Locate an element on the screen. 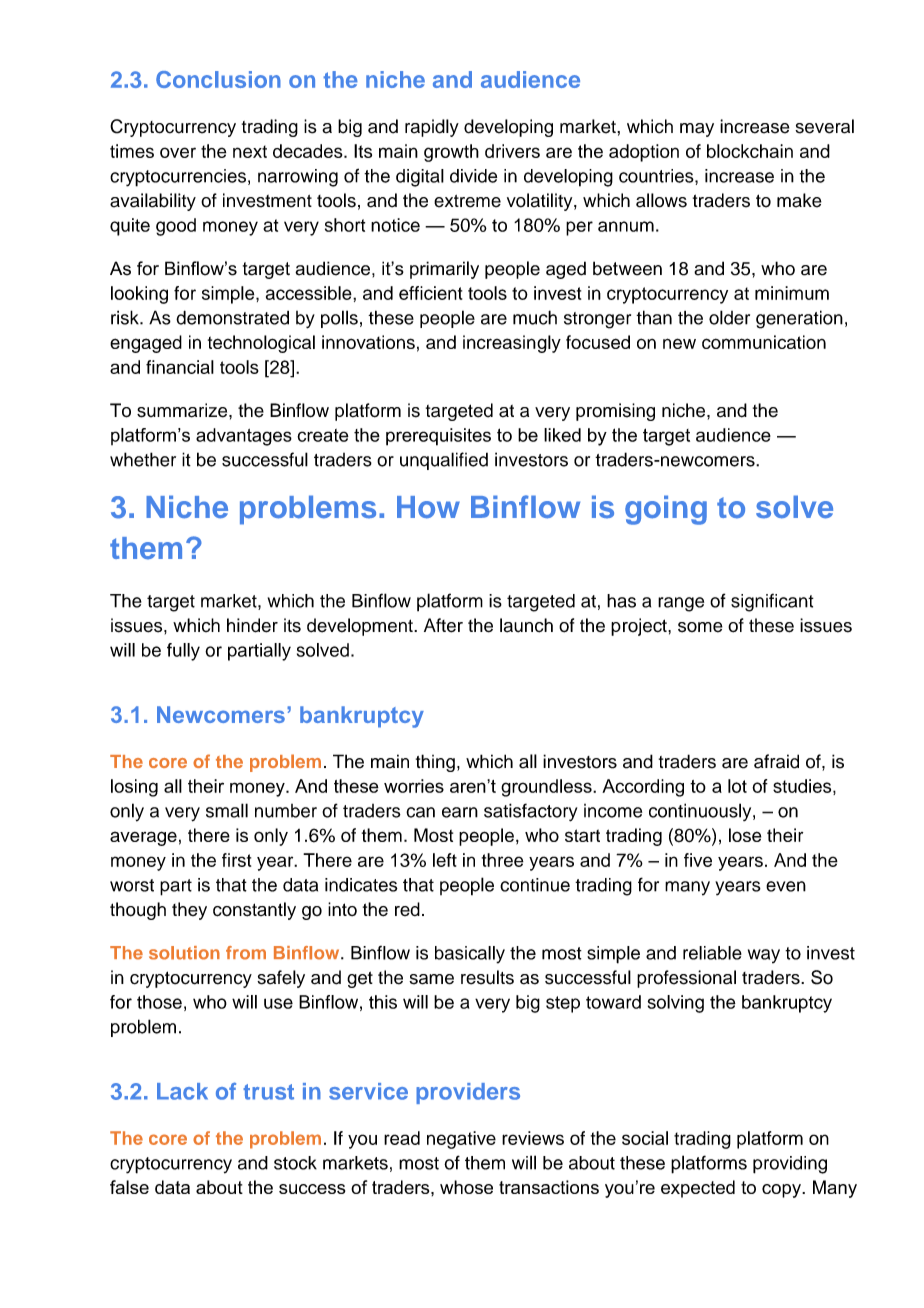 This screenshot has height=1308, width=924. some is located at coordinates (700, 627).
